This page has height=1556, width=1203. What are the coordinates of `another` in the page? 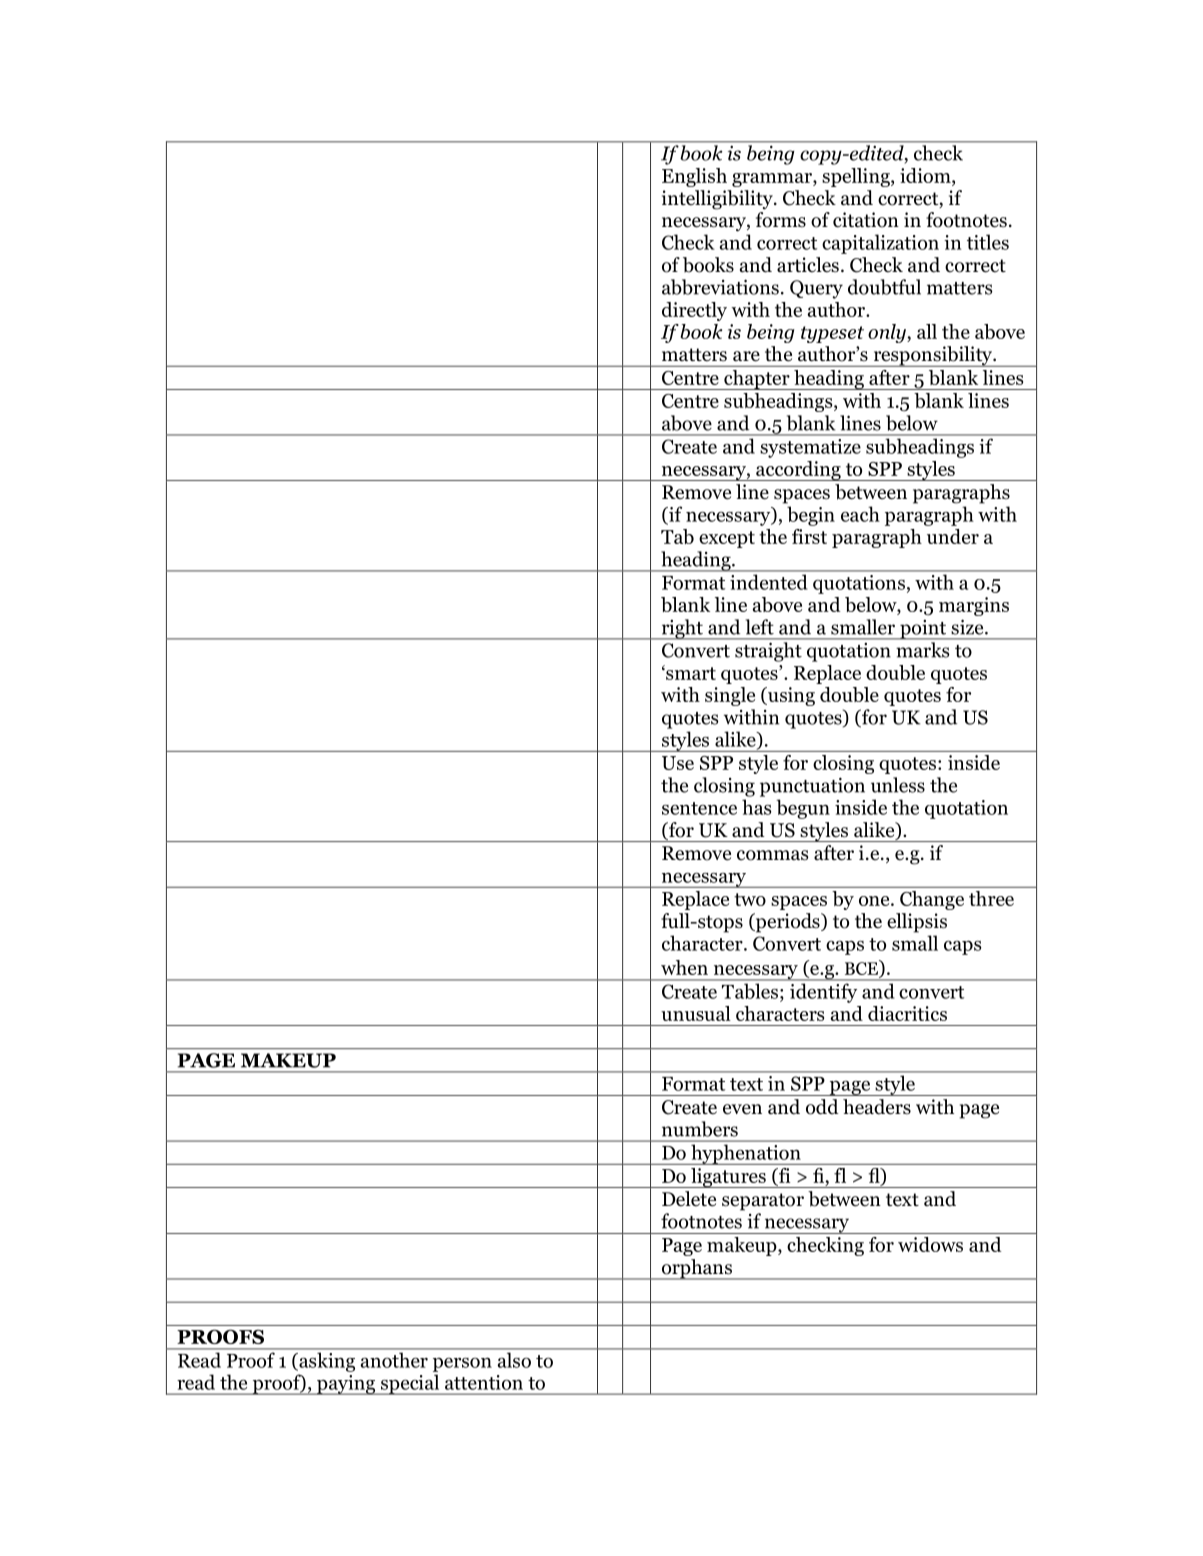 It's located at (394, 1360).
